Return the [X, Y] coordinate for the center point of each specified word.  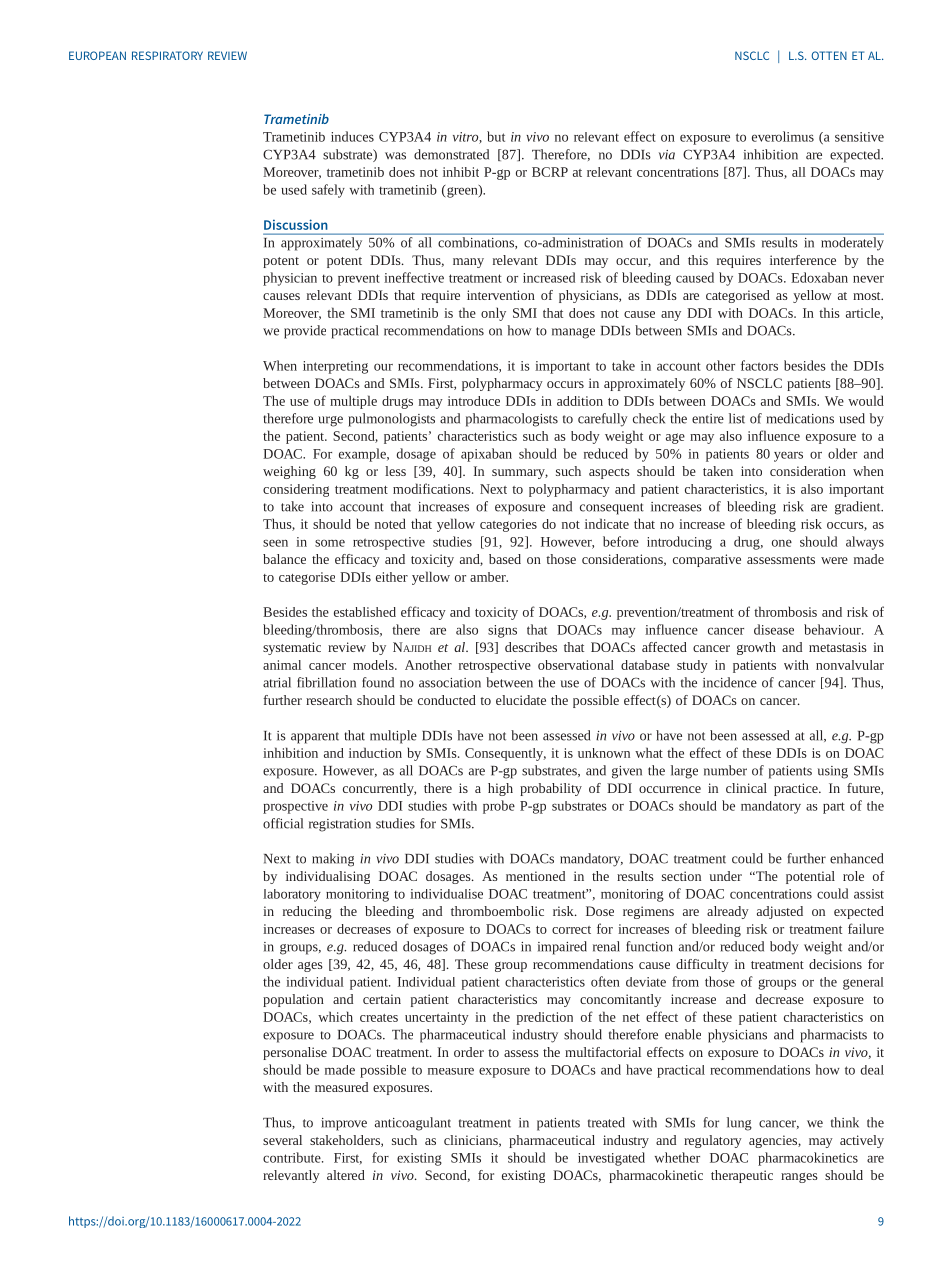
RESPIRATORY [167, 55]
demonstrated [451, 154]
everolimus [783, 136]
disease [774, 629]
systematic [292, 648]
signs [502, 631]
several [282, 1140]
